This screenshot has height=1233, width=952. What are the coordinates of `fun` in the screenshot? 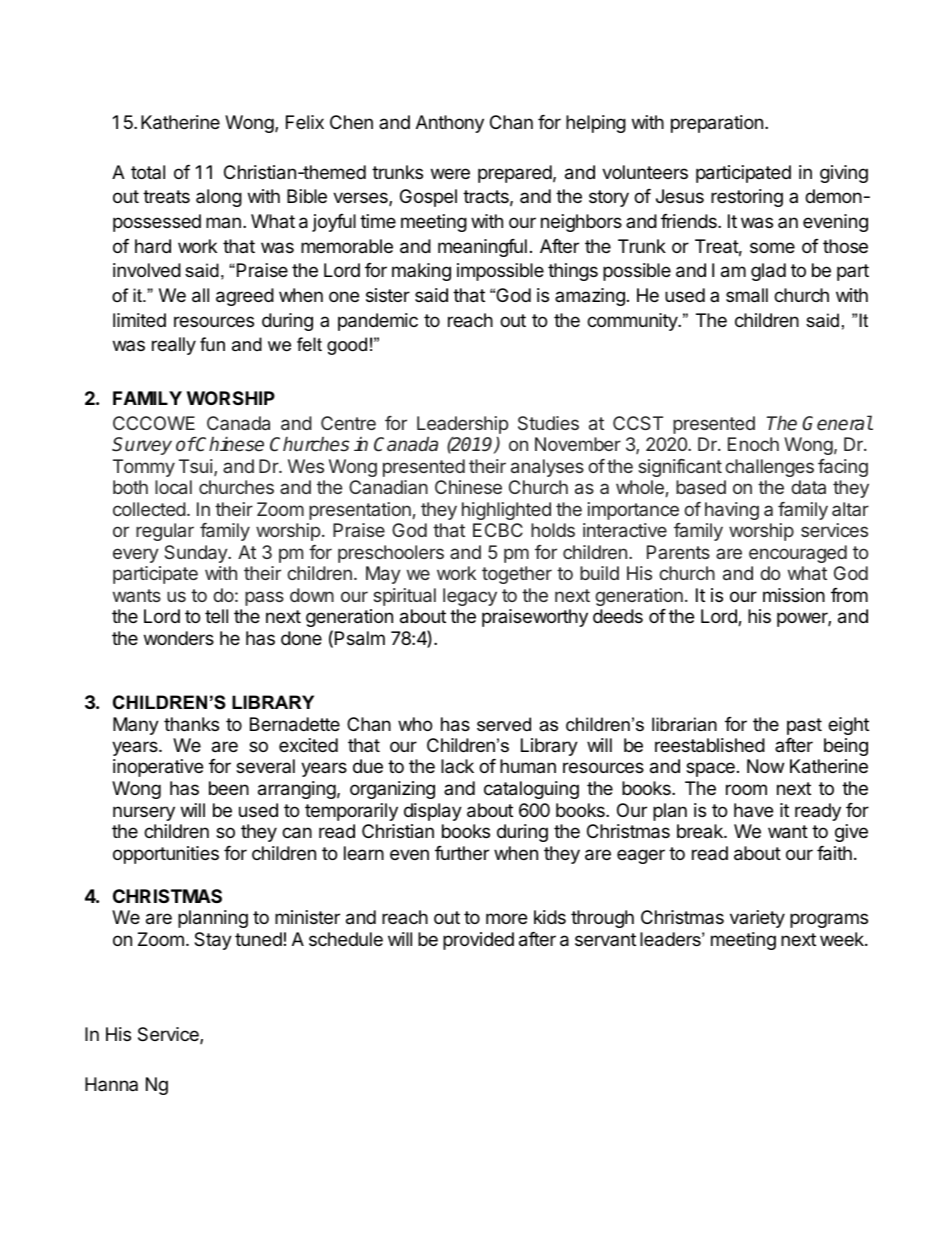 It's located at (212, 344).
